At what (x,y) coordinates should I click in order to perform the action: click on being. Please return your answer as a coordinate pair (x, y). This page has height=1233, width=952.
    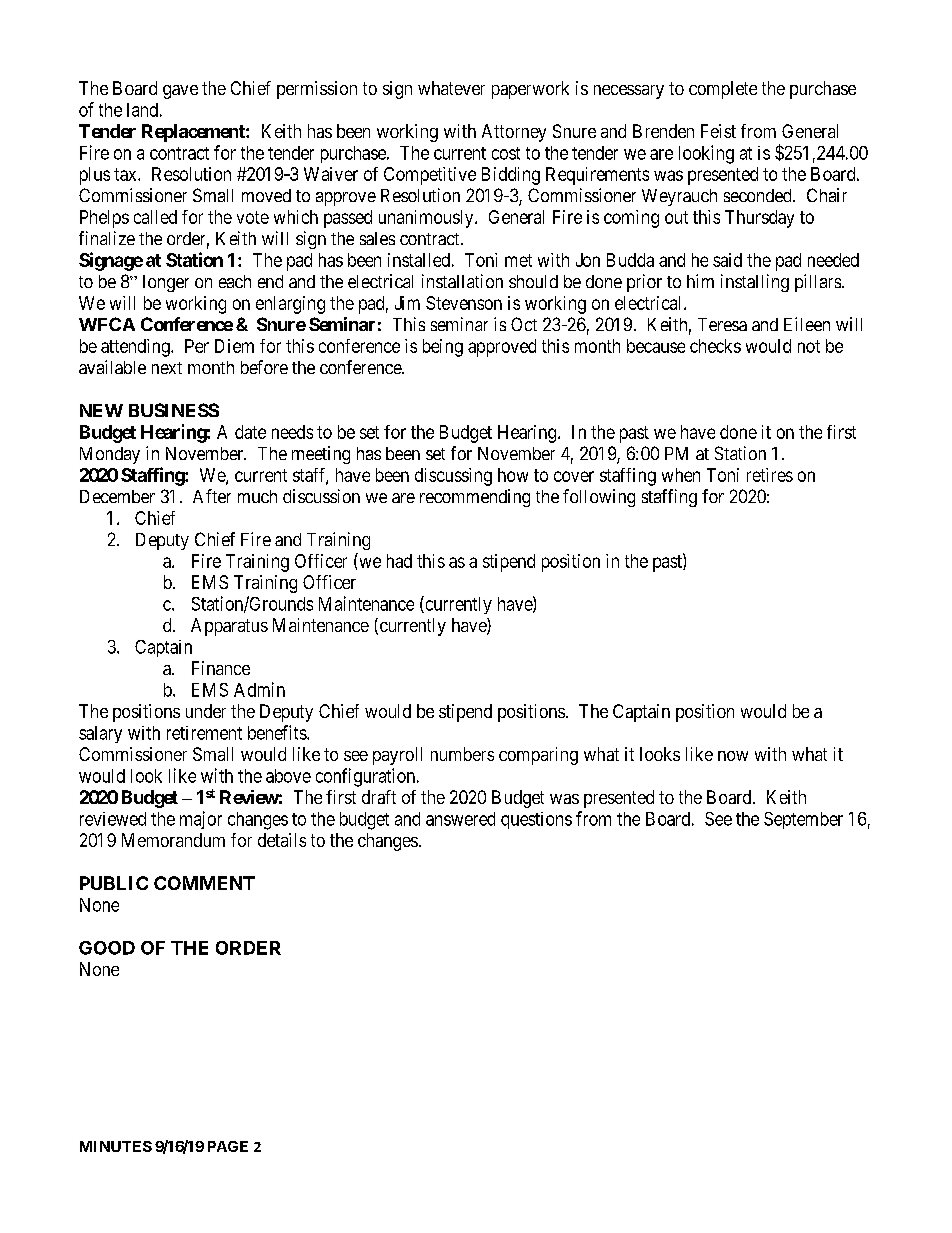
    Looking at the image, I should click on (443, 348).
